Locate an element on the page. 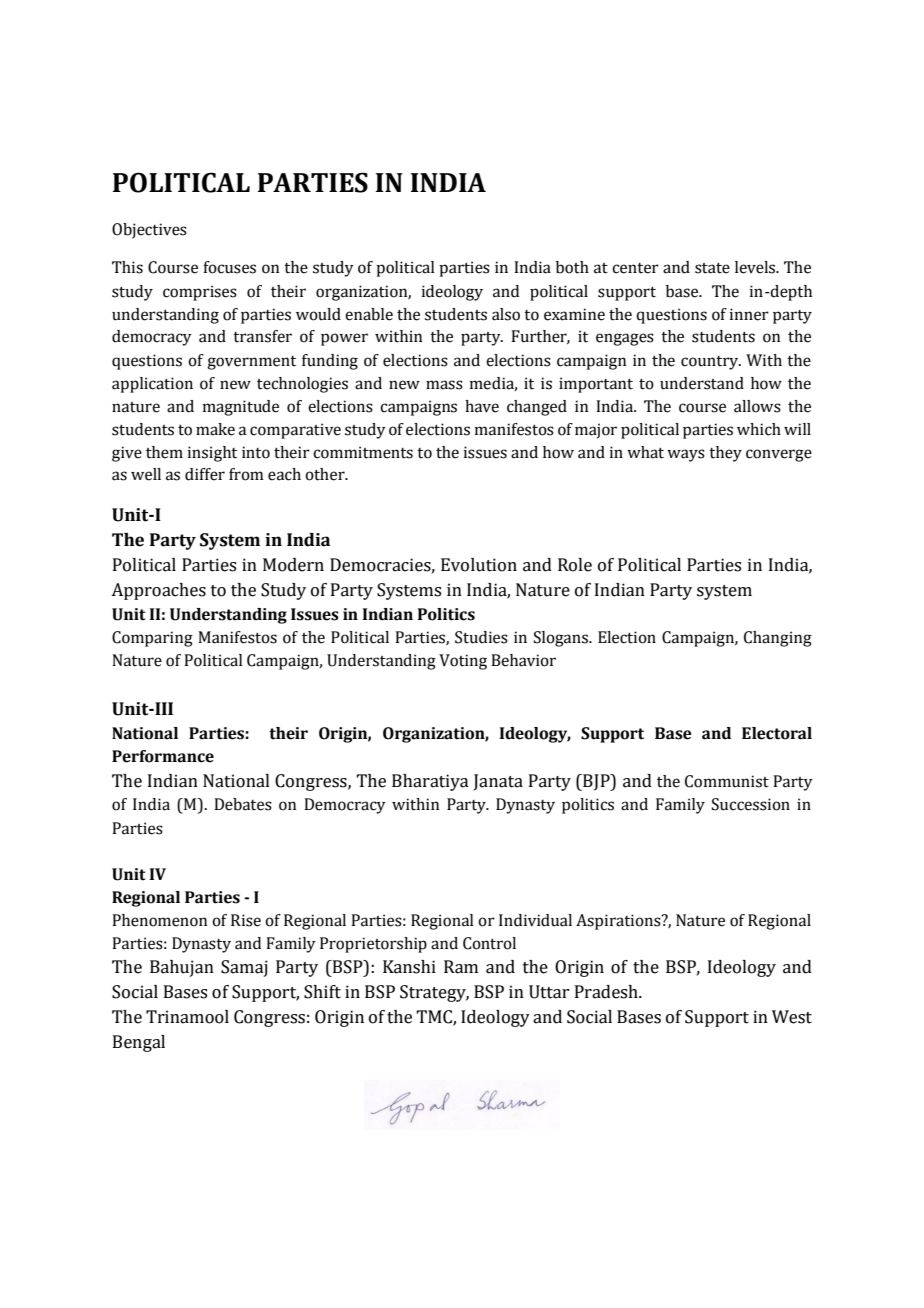 The width and height of the page is (924, 1308). Ram is located at coordinates (461, 967).
